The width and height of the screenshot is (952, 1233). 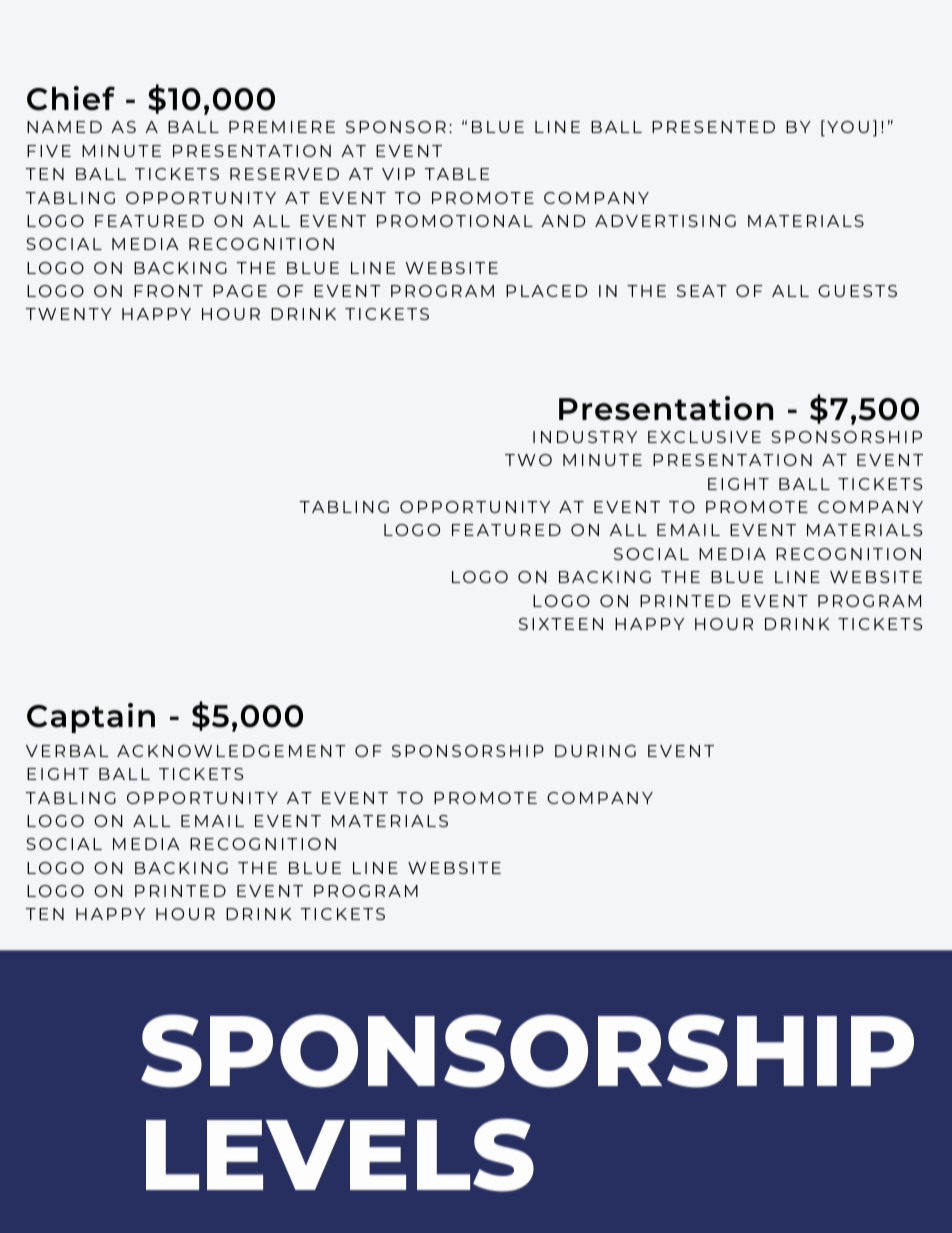 I want to click on NAMED, so click(x=64, y=127).
